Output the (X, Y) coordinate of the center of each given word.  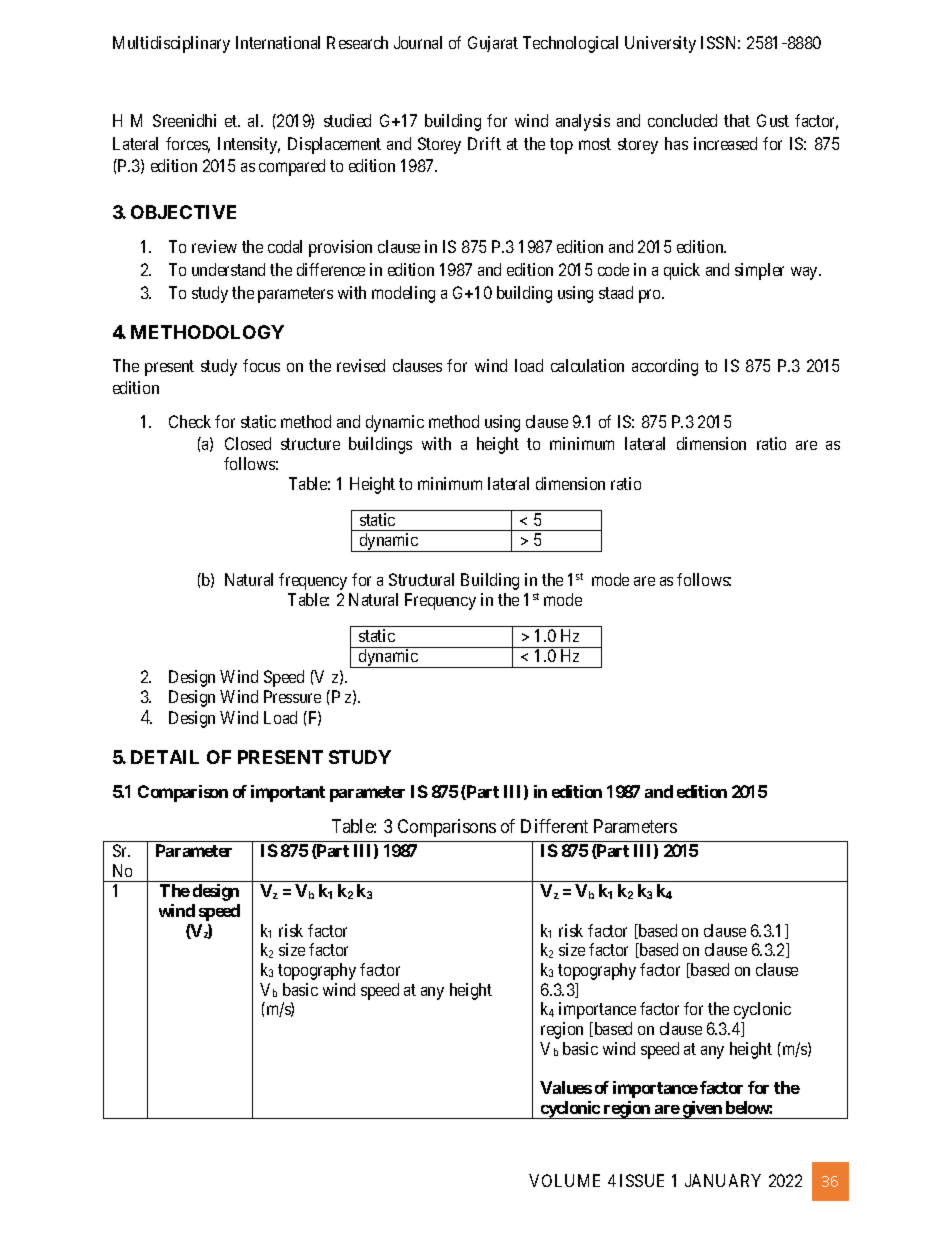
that (737, 120)
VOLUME (564, 1180)
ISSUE (642, 1180)
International (278, 42)
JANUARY (723, 1180)
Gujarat (493, 44)
